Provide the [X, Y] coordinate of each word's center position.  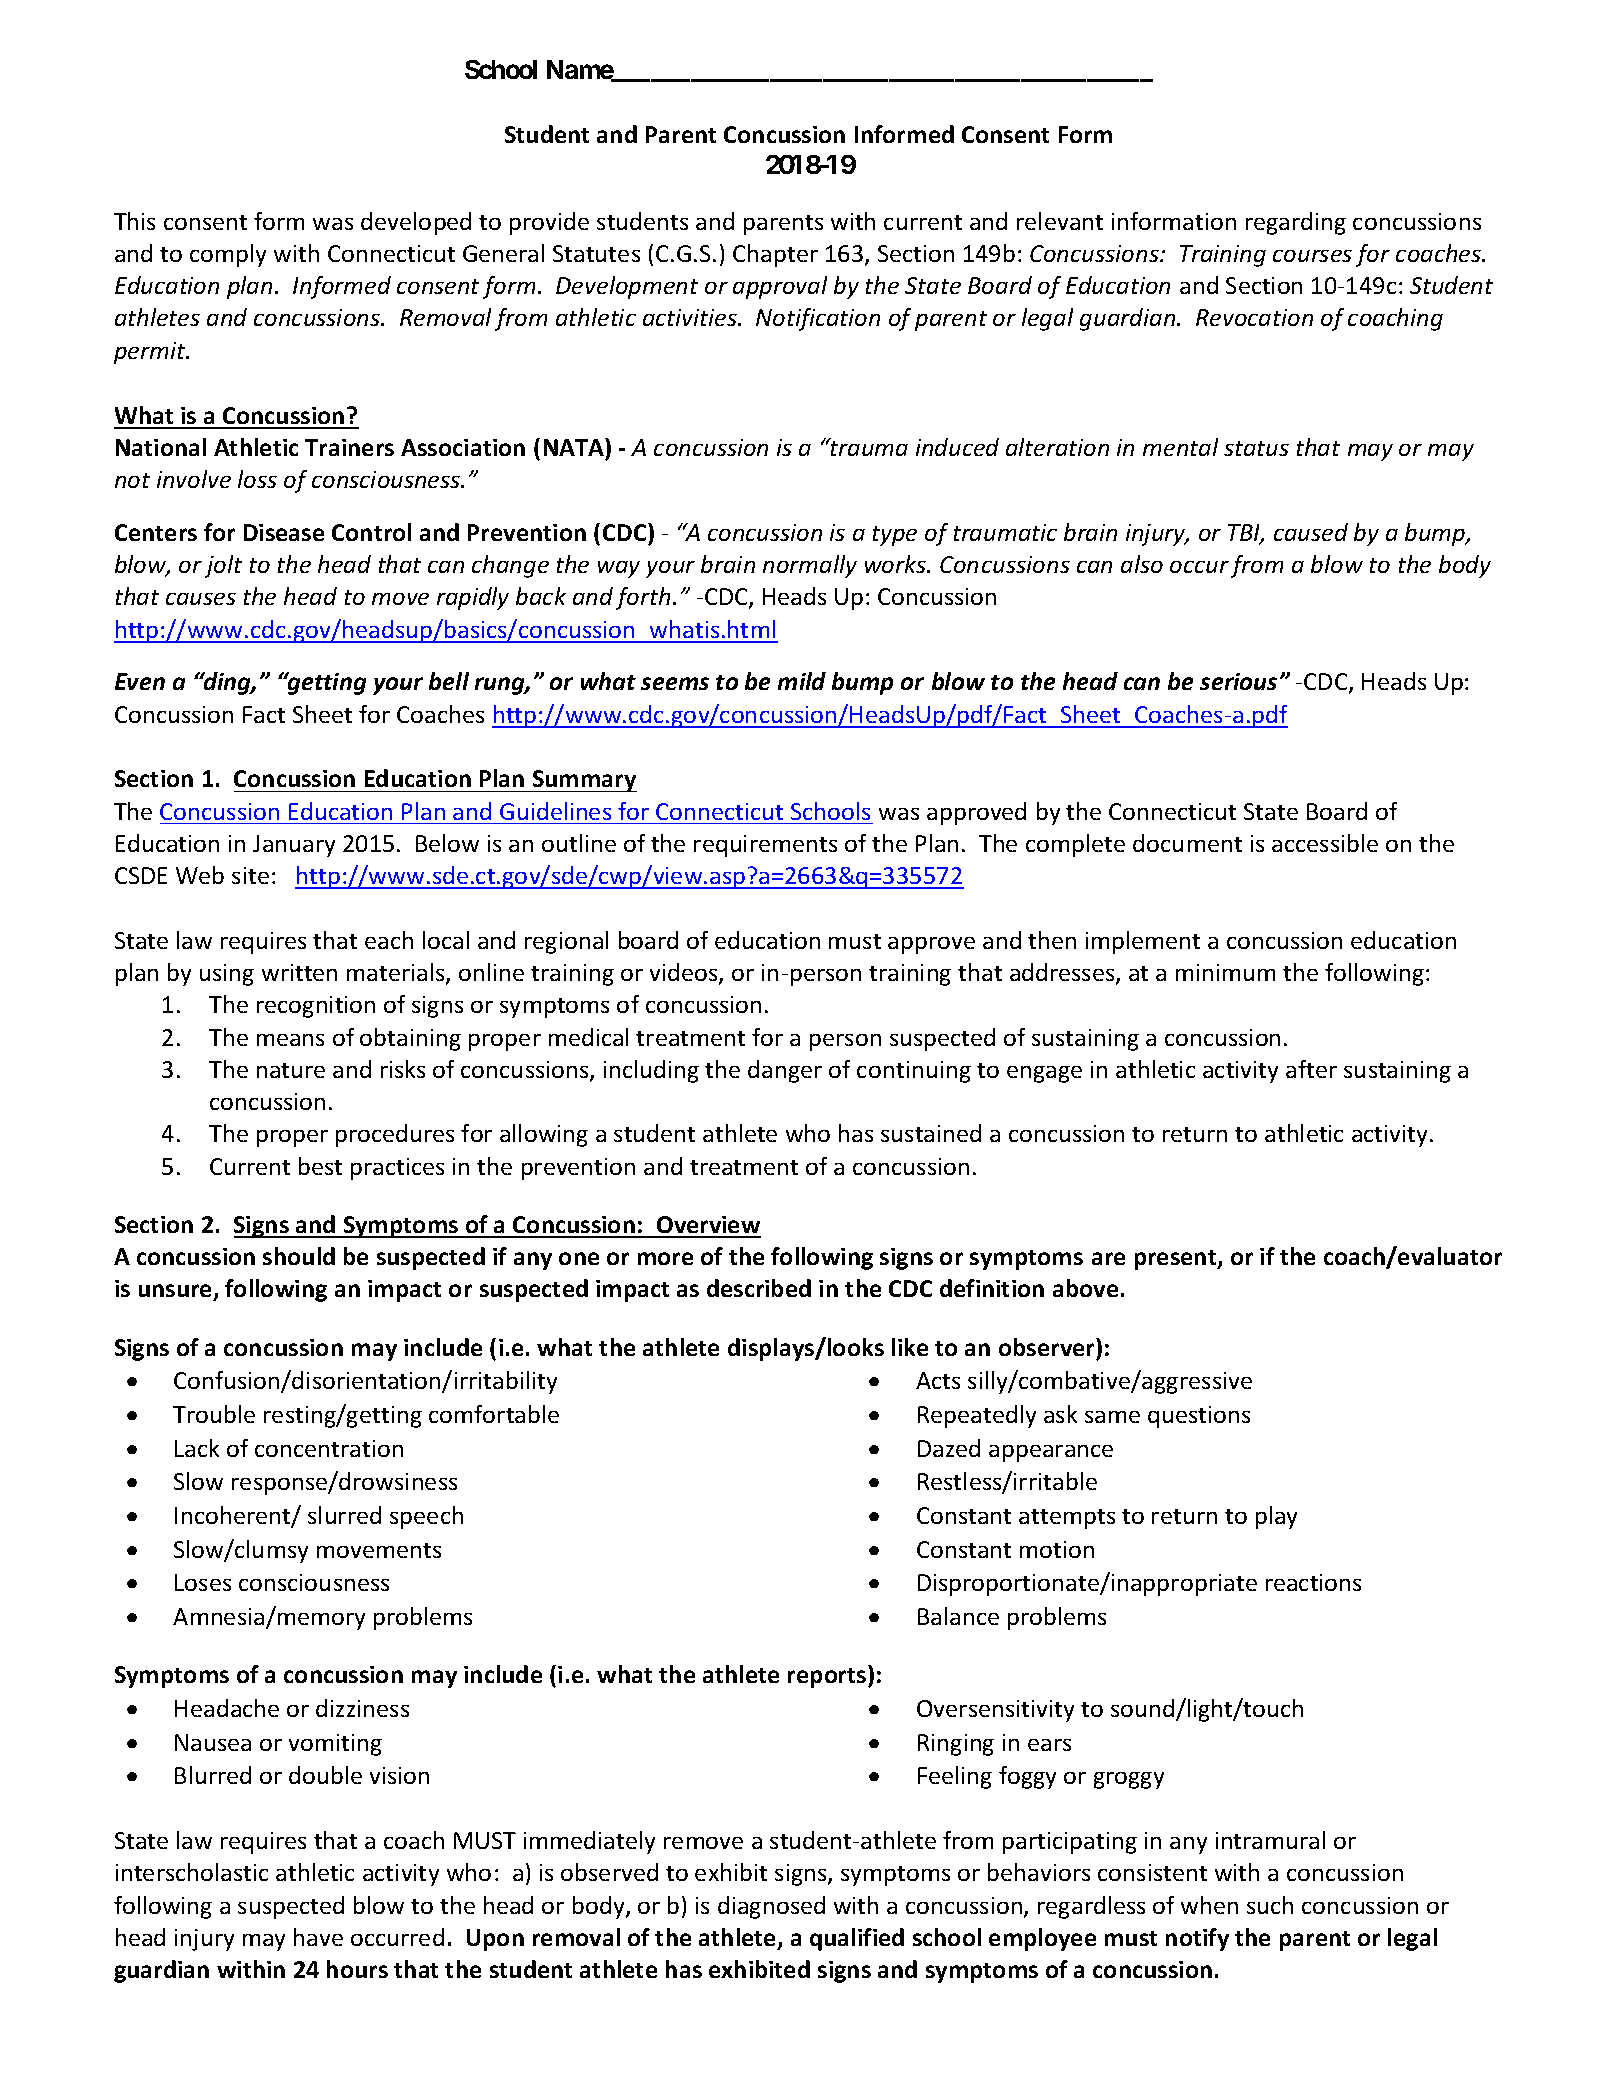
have [318, 1937]
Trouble [214, 1414]
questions [1199, 1417]
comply [228, 255]
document [1187, 843]
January [294, 846]
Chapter [775, 255]
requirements [765, 846]
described [759, 1288]
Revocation [1254, 317]
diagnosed [771, 1907]
